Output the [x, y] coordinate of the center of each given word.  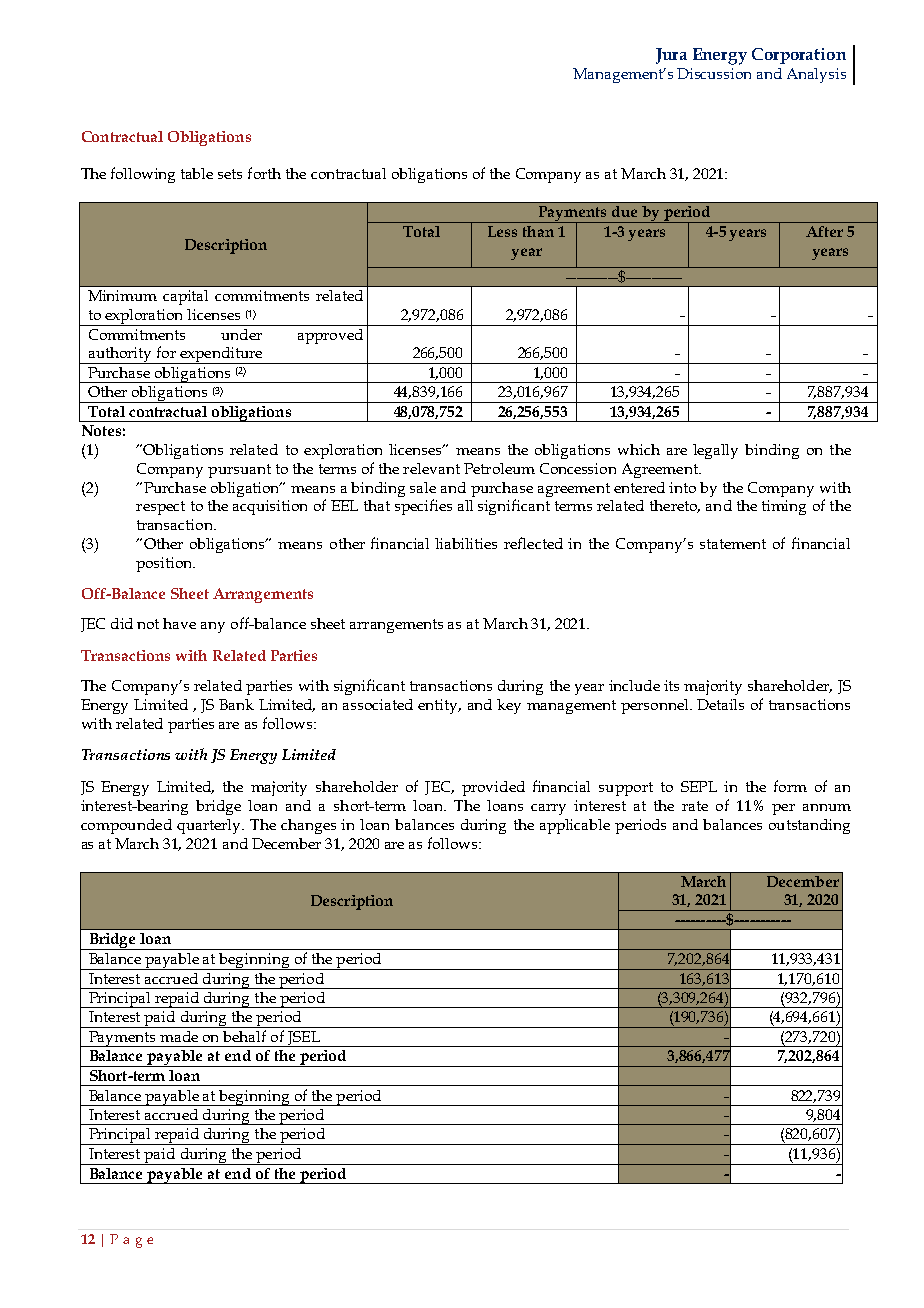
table [197, 173]
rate [695, 806]
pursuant [239, 471]
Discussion [714, 73]
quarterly [210, 826]
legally [715, 451]
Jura [671, 56]
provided [493, 788]
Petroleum [499, 468]
